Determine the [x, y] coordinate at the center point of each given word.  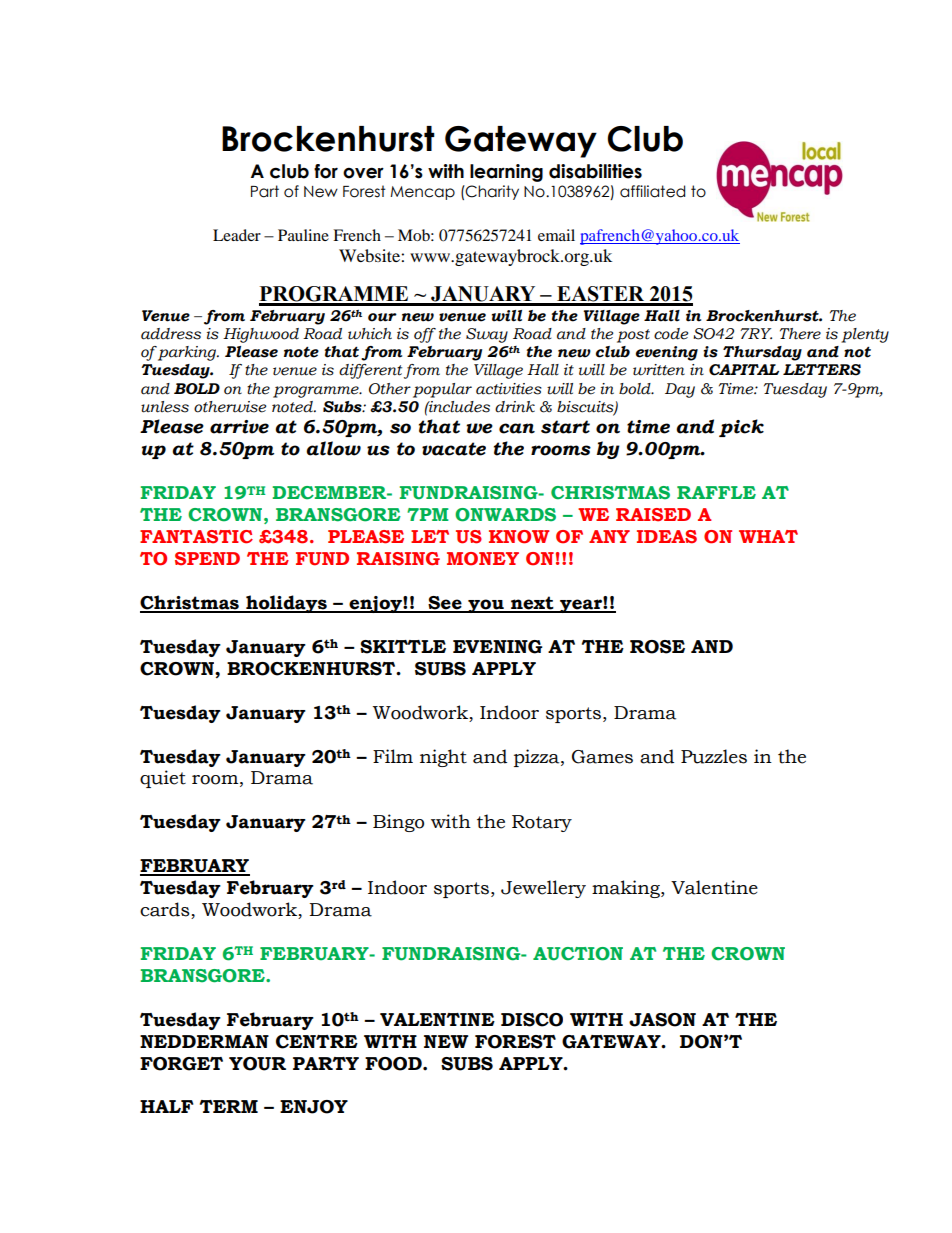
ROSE [657, 647]
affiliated [652, 191]
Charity [491, 192]
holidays [286, 604]
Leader [237, 235]
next [532, 604]
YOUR [257, 1064]
